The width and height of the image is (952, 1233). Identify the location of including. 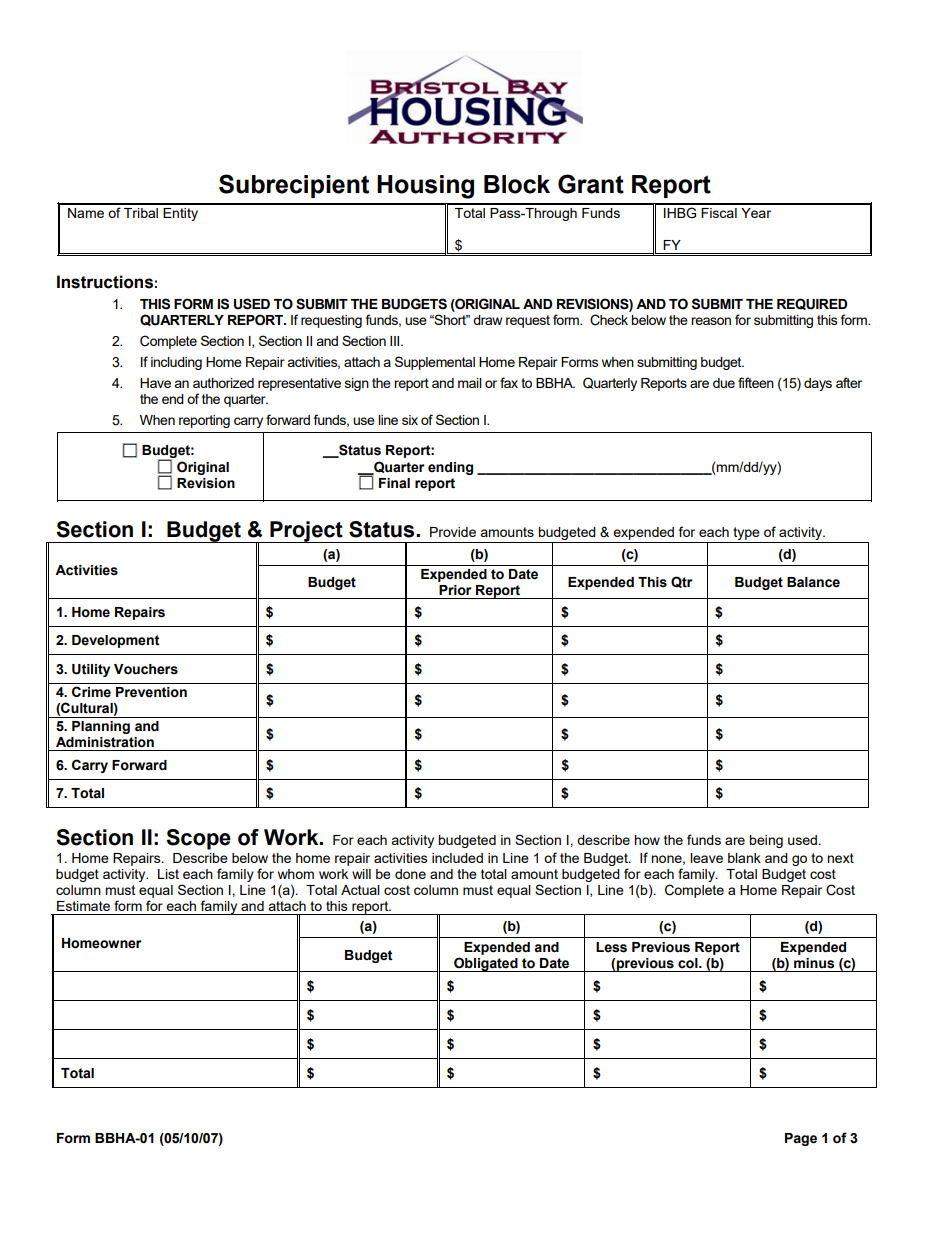
(176, 363).
